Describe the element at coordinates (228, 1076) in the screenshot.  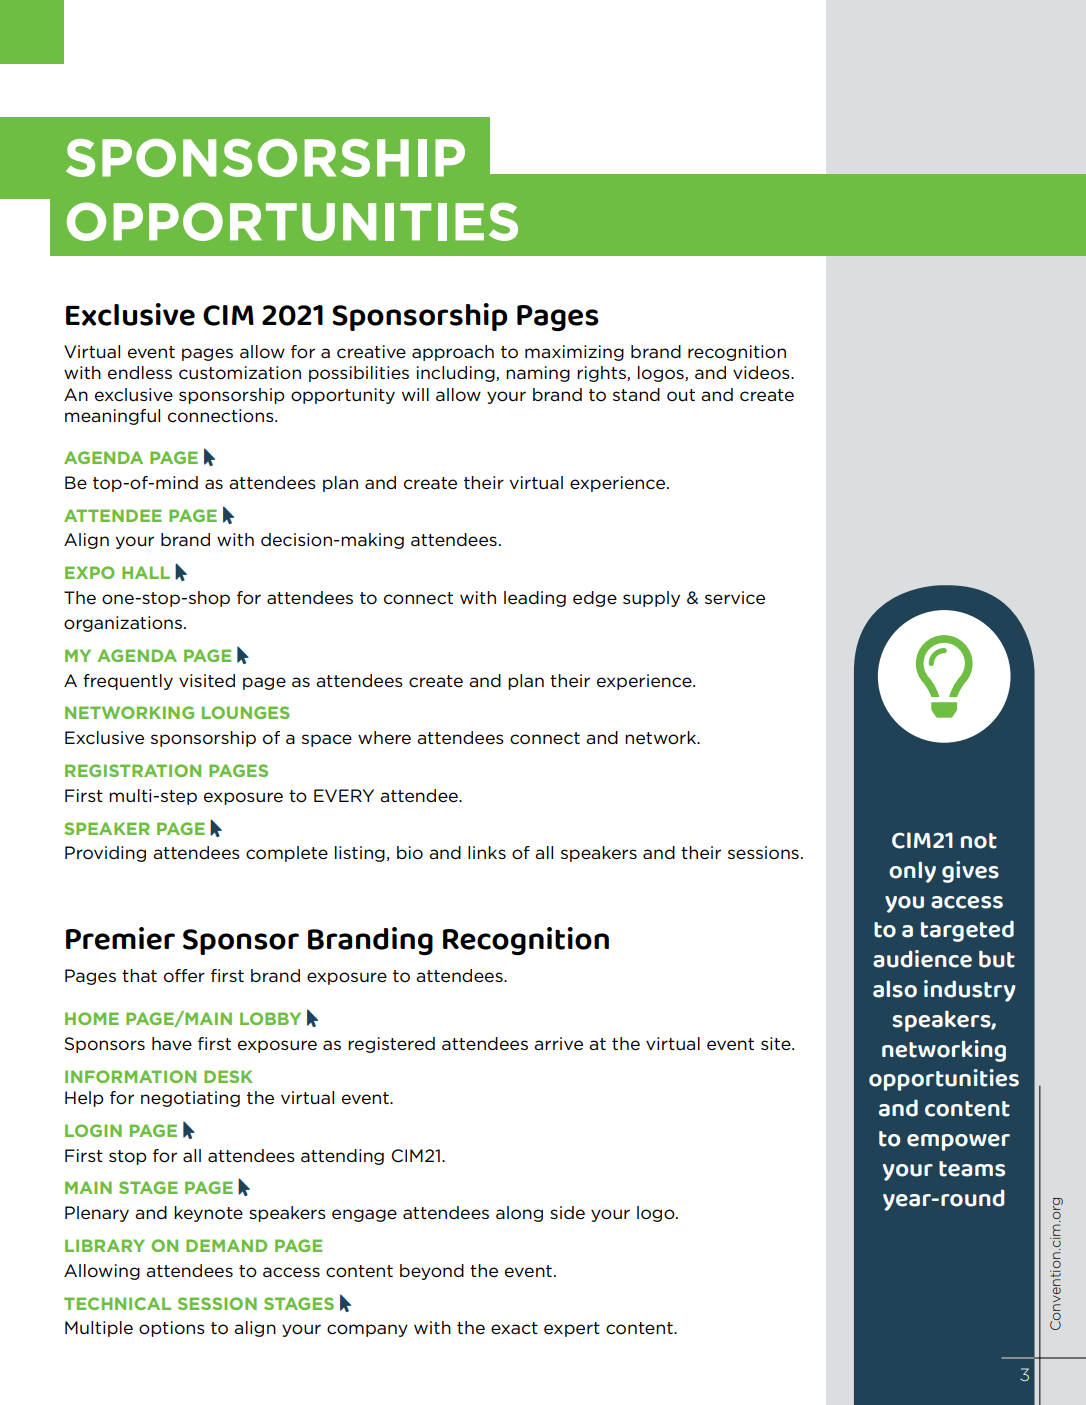
I see `DESK` at that location.
